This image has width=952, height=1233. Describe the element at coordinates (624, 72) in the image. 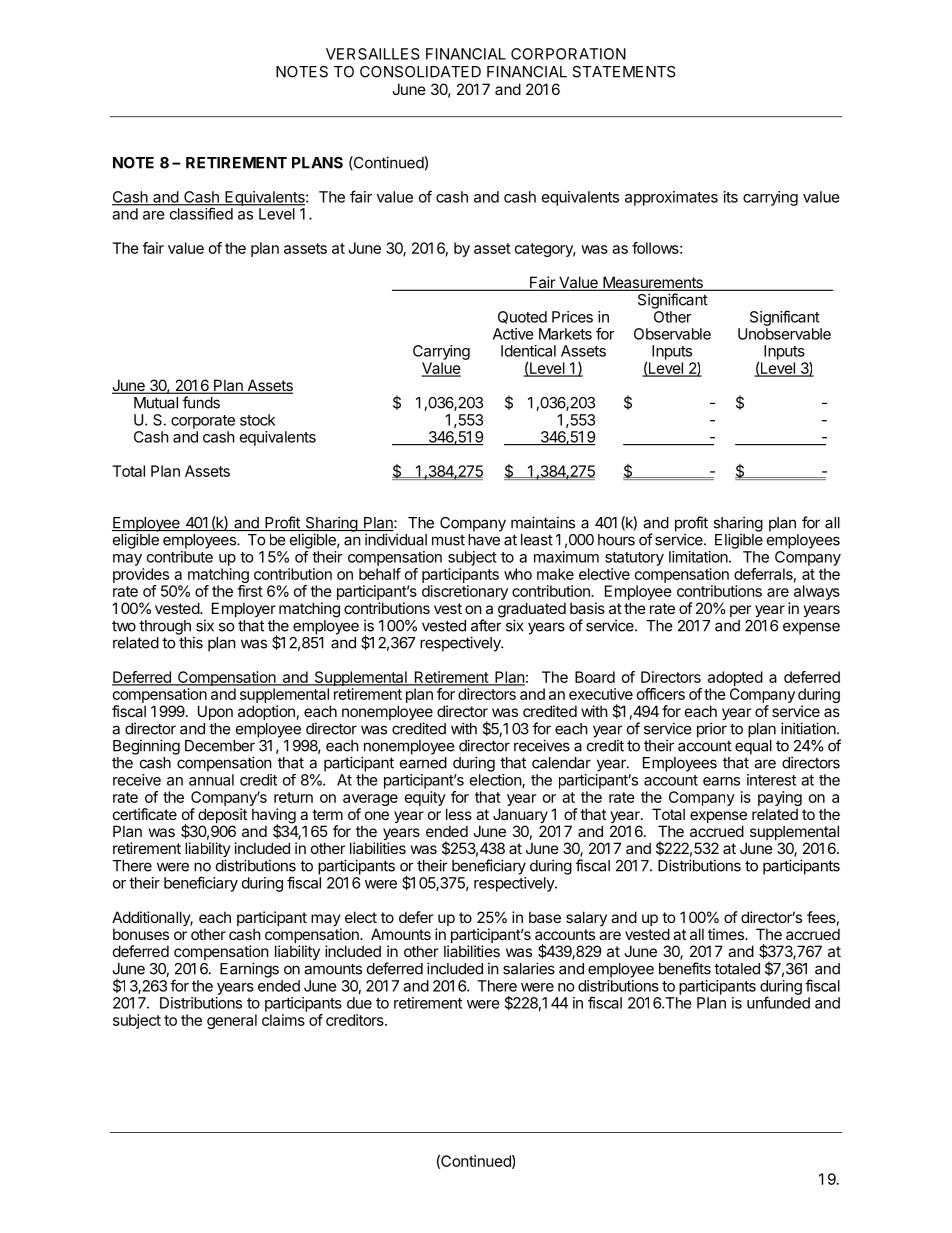

I see `STATEMENTS` at that location.
